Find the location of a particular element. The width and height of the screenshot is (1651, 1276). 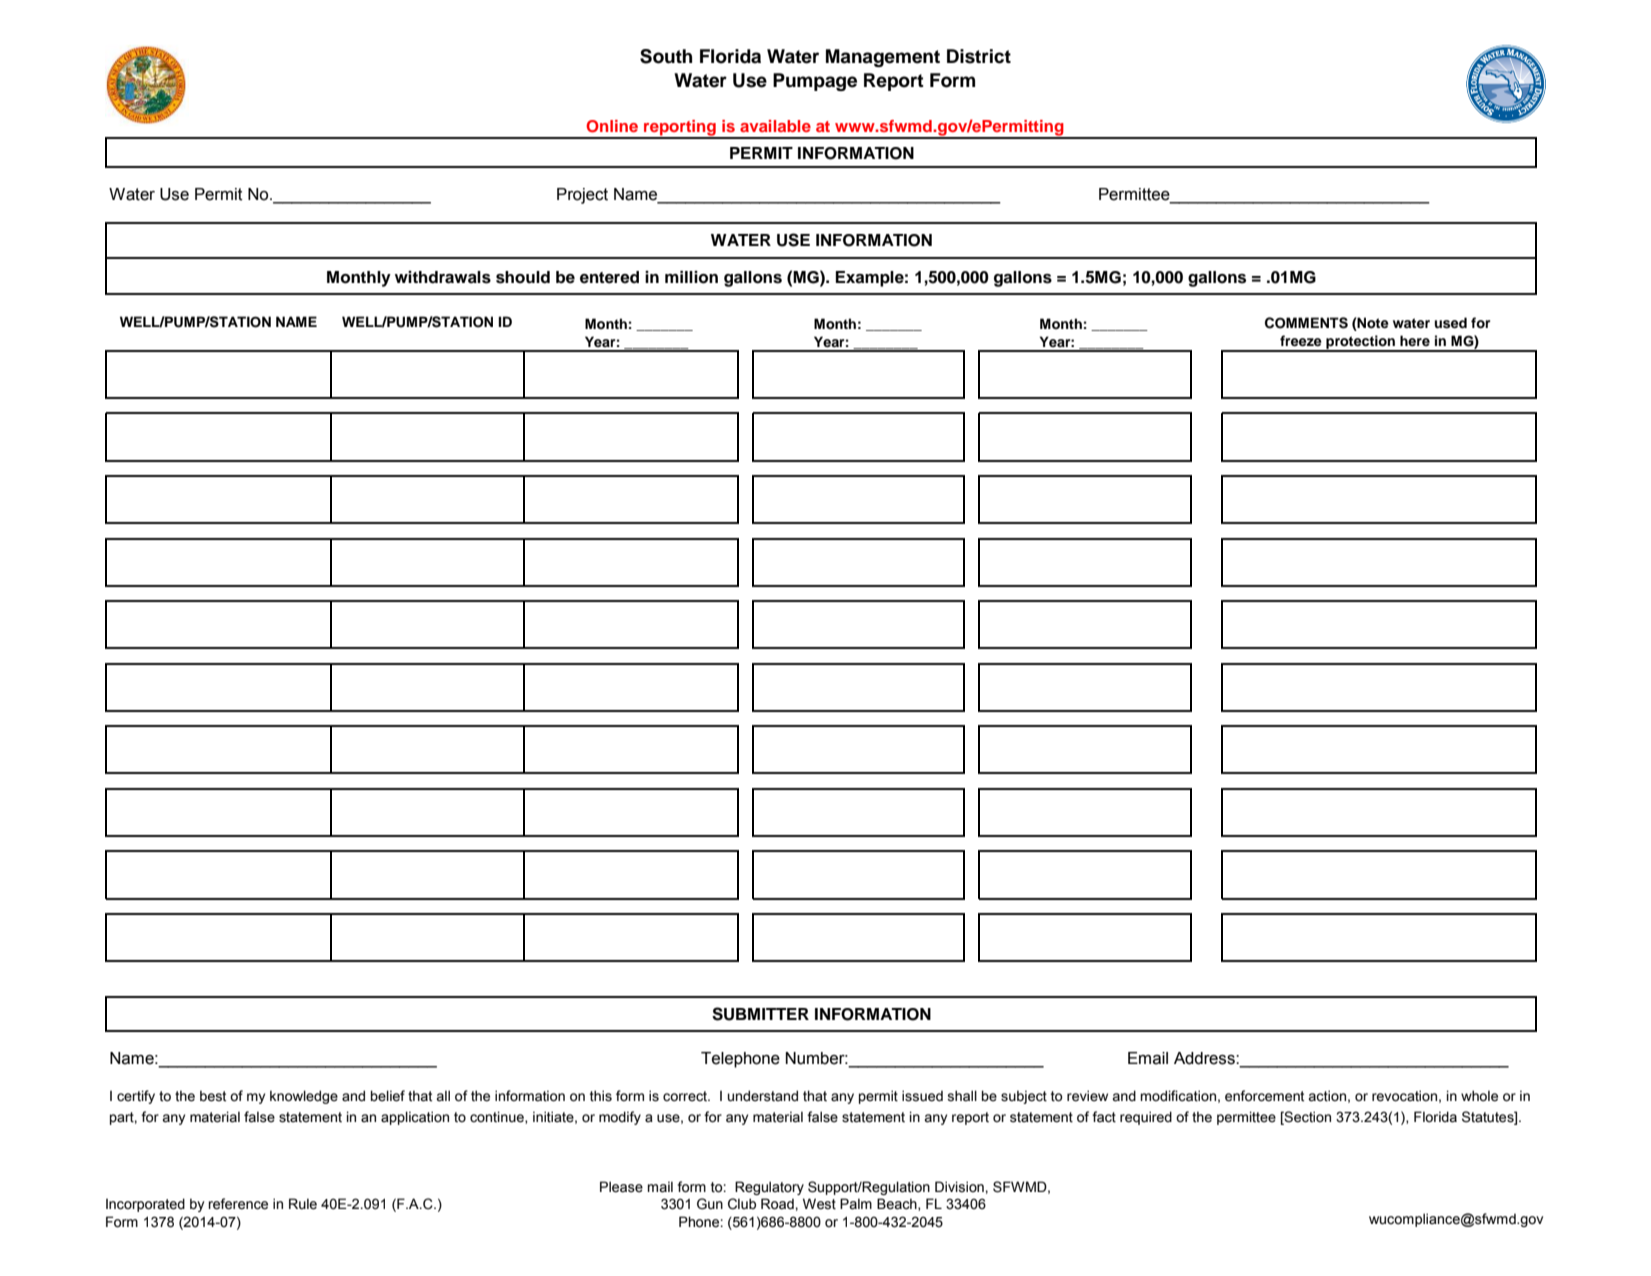

entered is located at coordinates (609, 277).
